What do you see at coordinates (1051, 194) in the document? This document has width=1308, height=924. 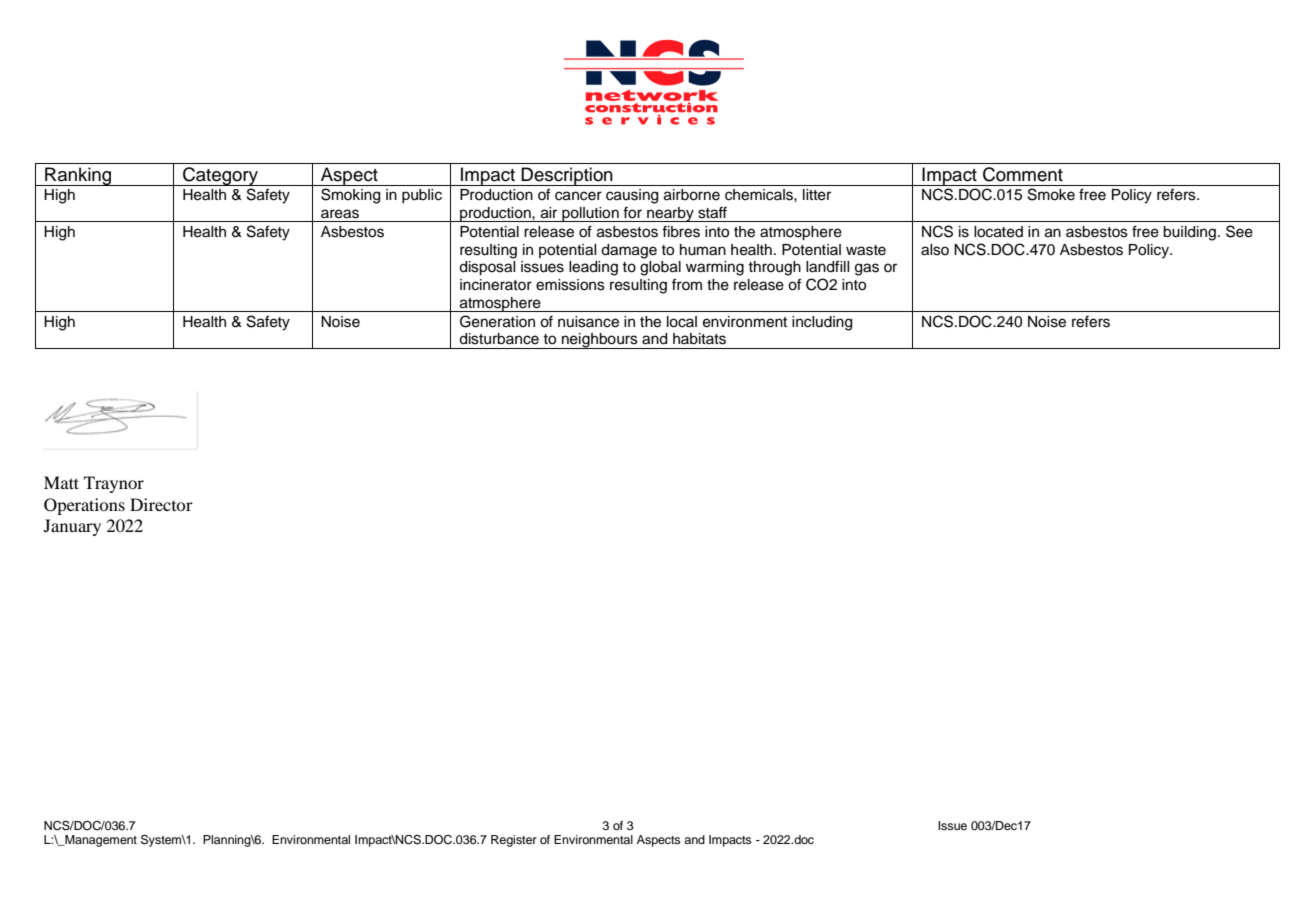 I see `Smoke` at bounding box center [1051, 194].
